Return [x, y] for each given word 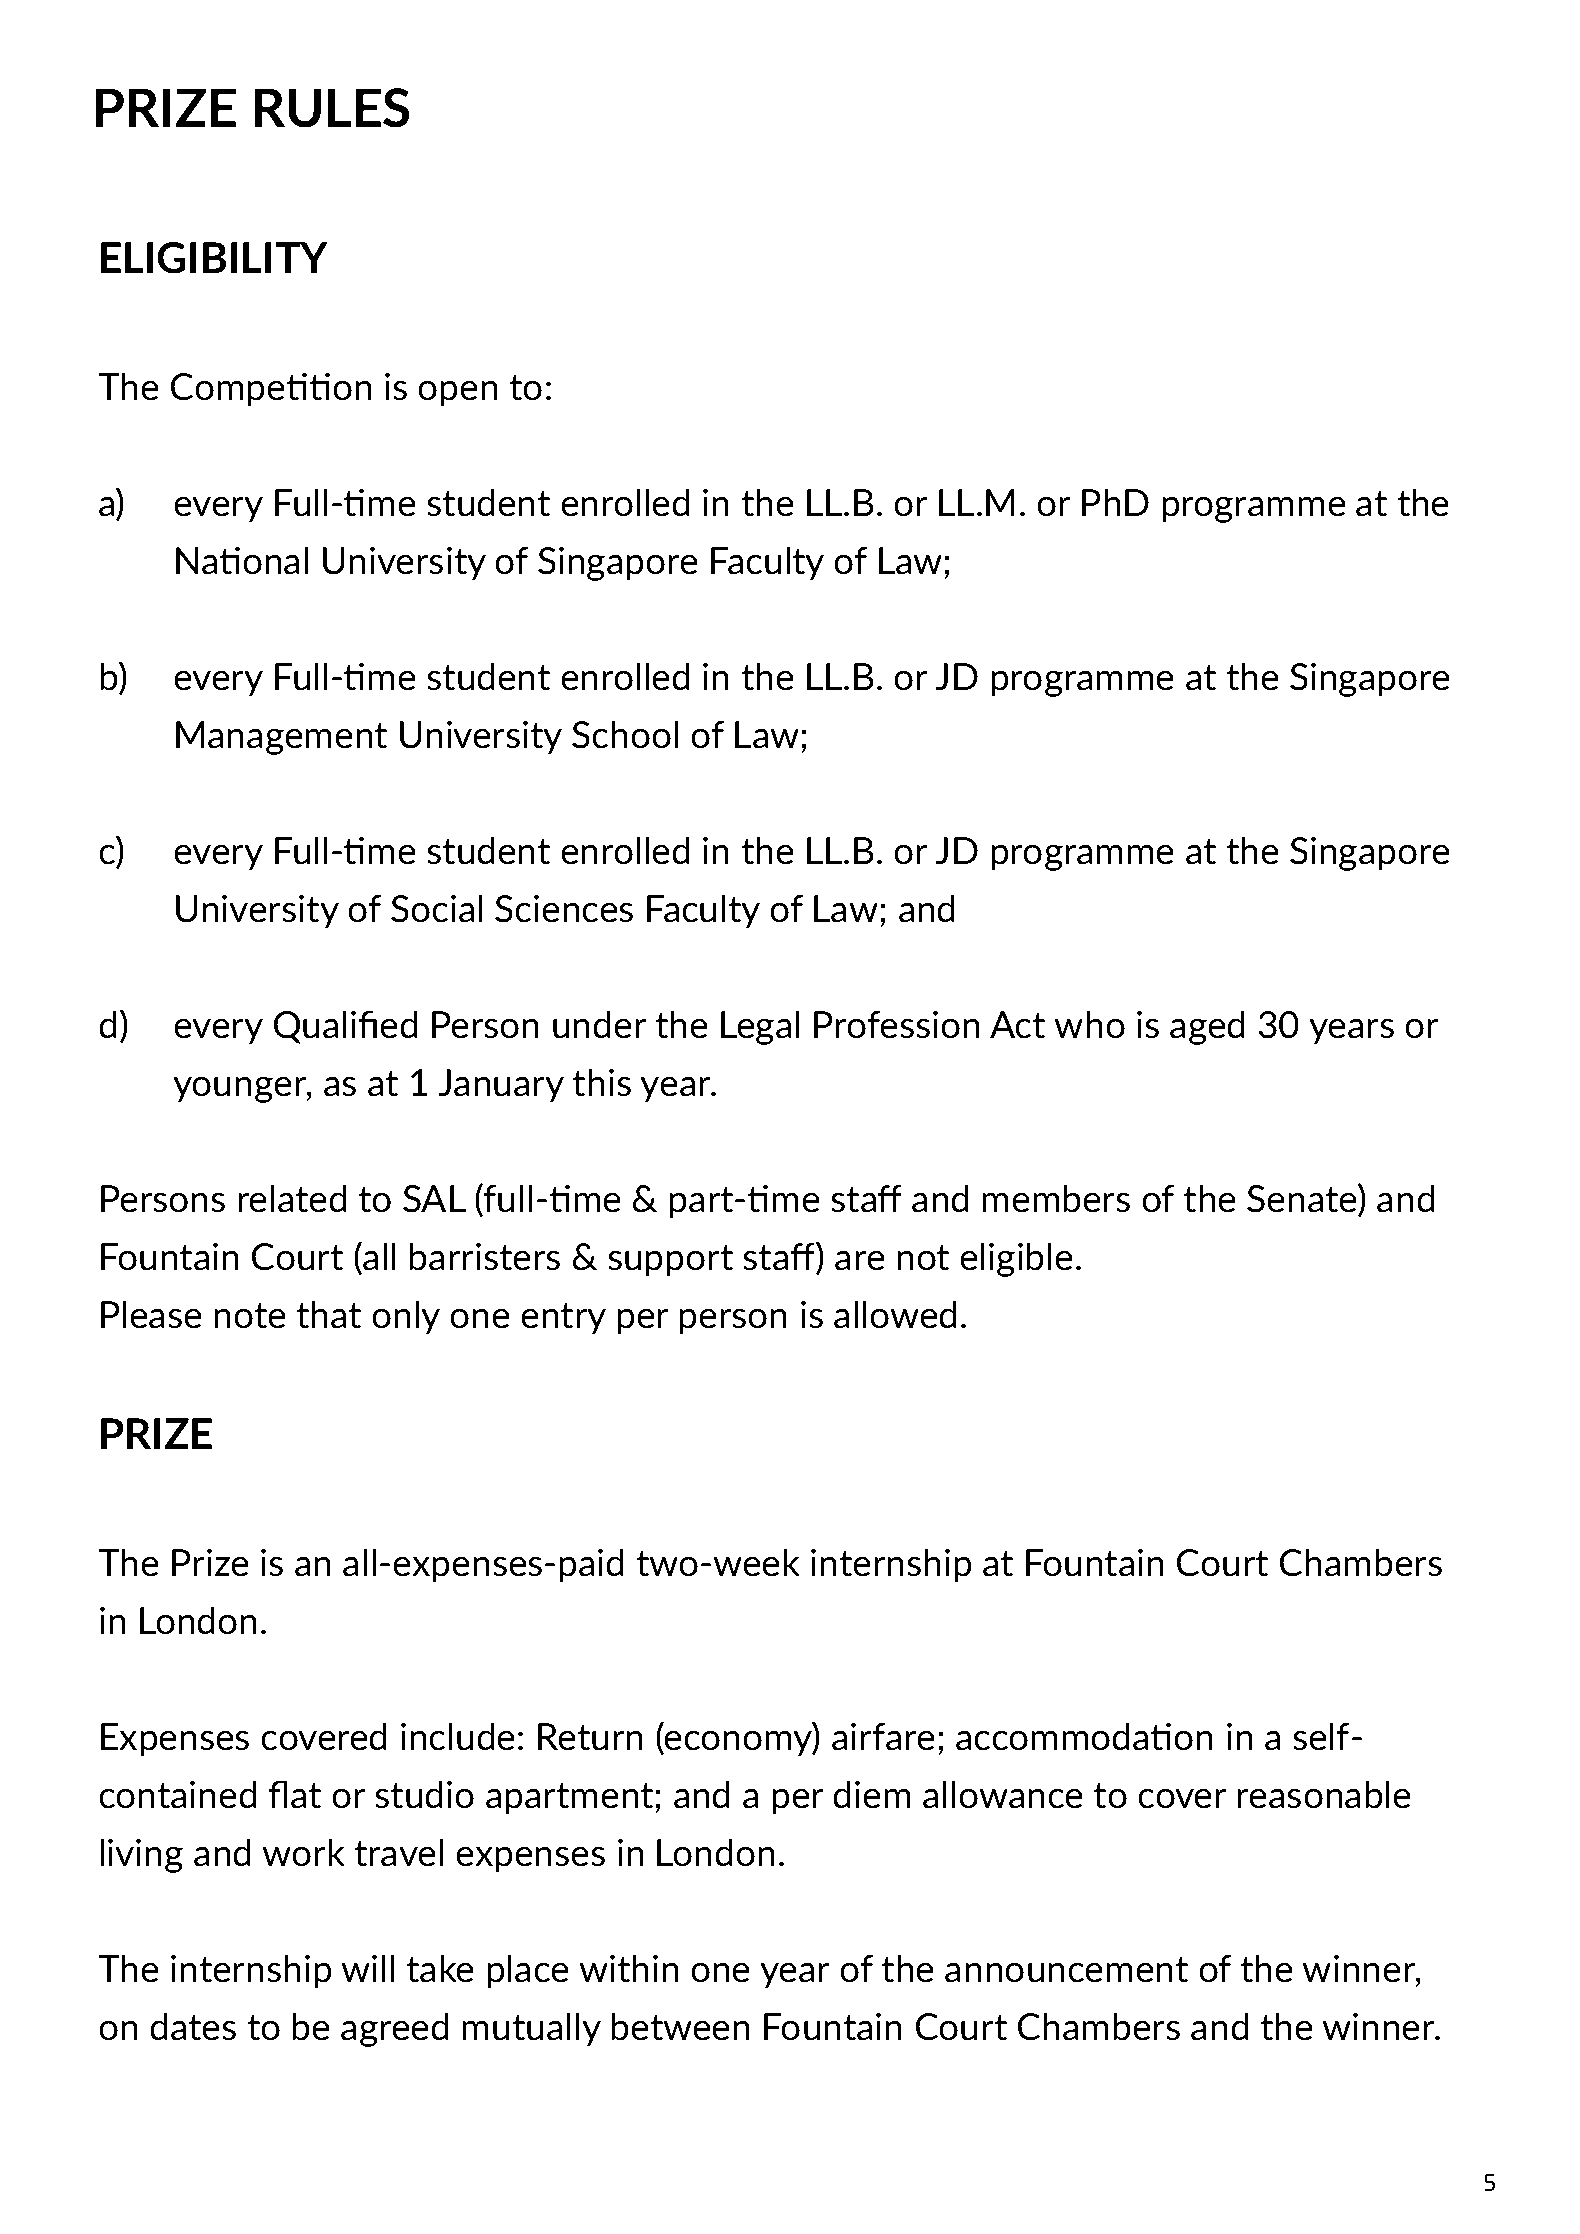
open [458, 394]
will [367, 1968]
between [680, 2026]
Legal [760, 1027]
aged [1207, 1027]
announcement [1066, 1970]
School [625, 734]
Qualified [345, 1027]
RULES [332, 108]
